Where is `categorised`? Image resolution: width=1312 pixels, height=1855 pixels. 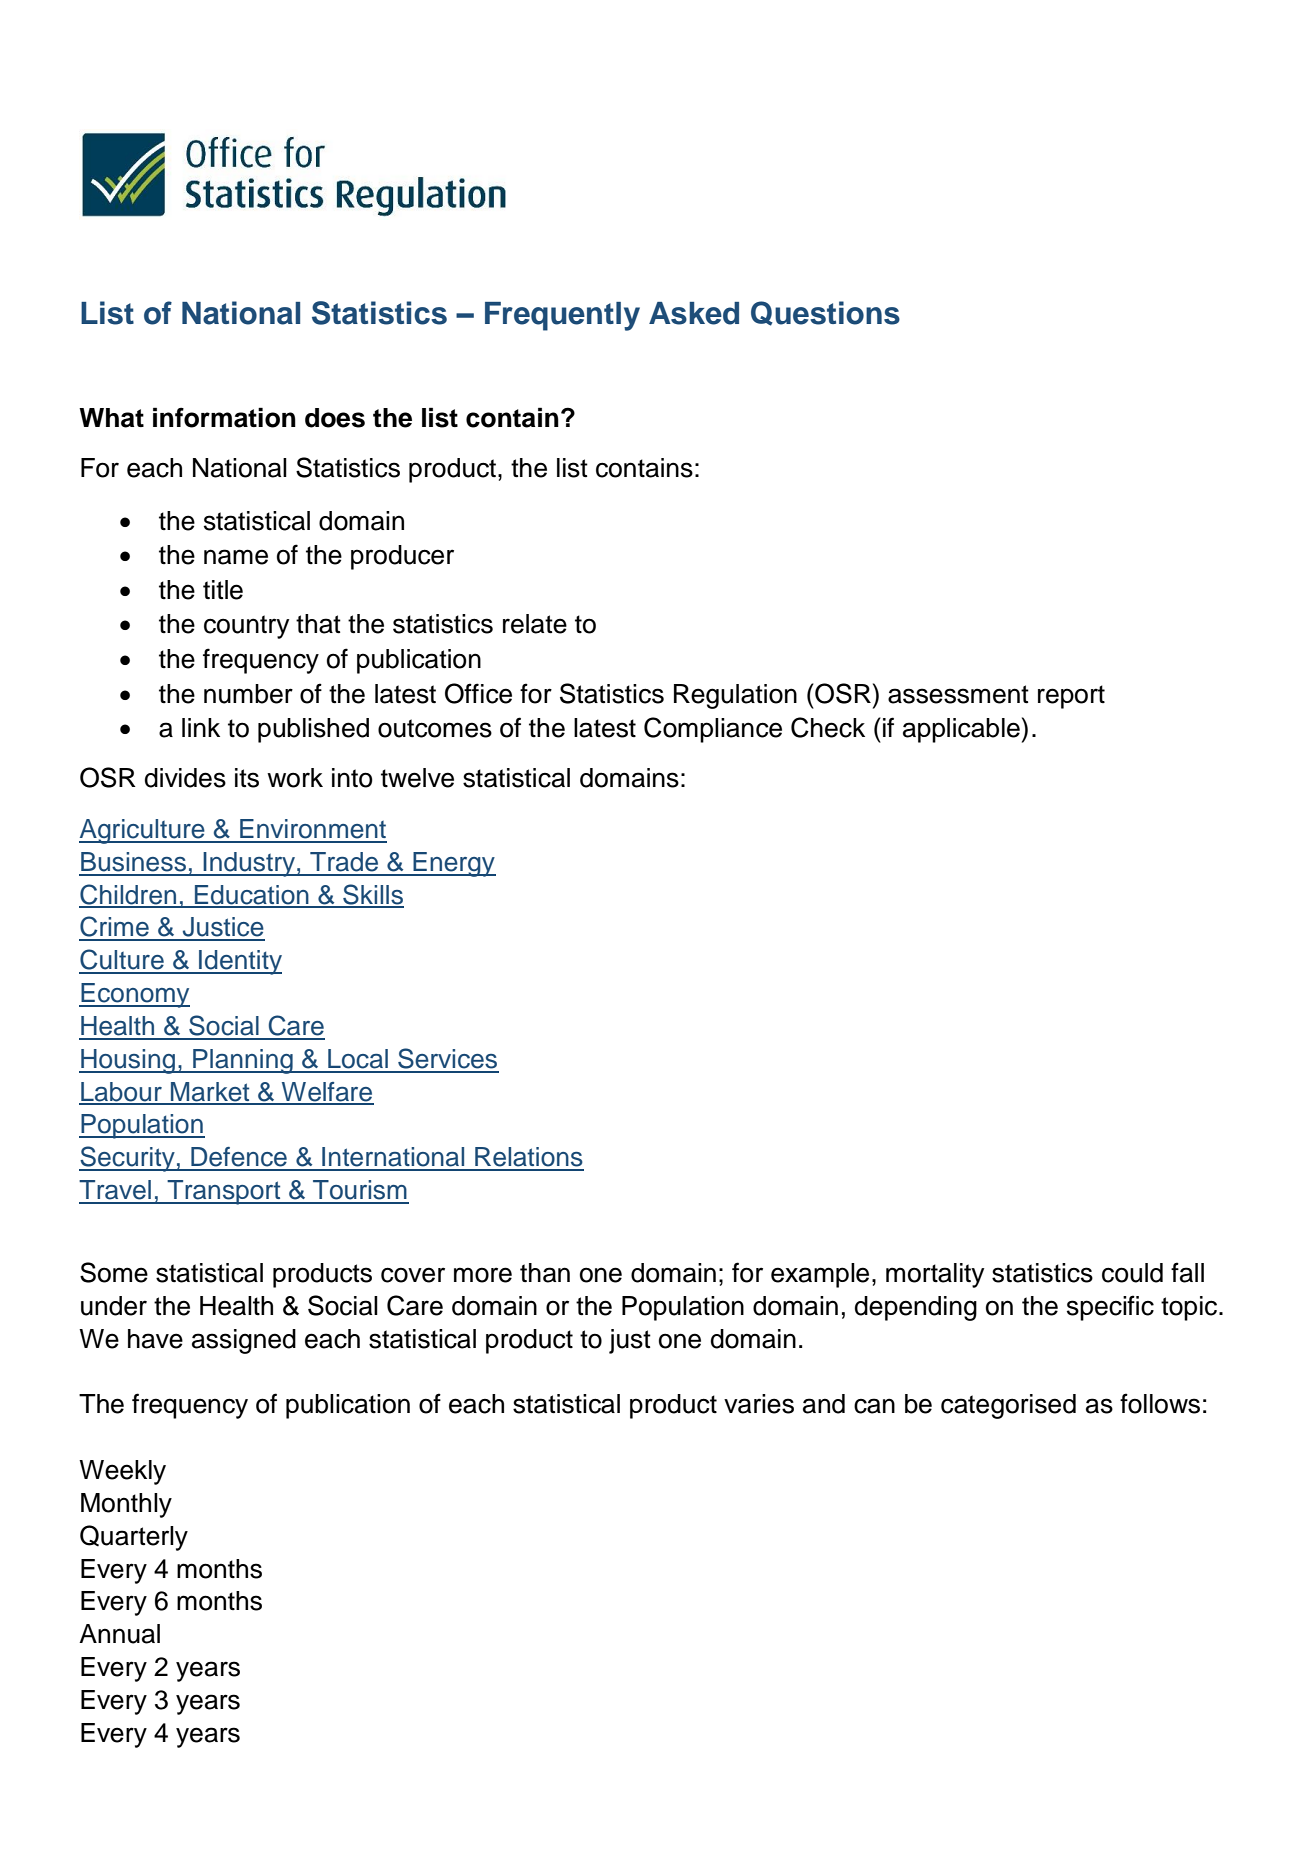 categorised is located at coordinates (1008, 1406).
